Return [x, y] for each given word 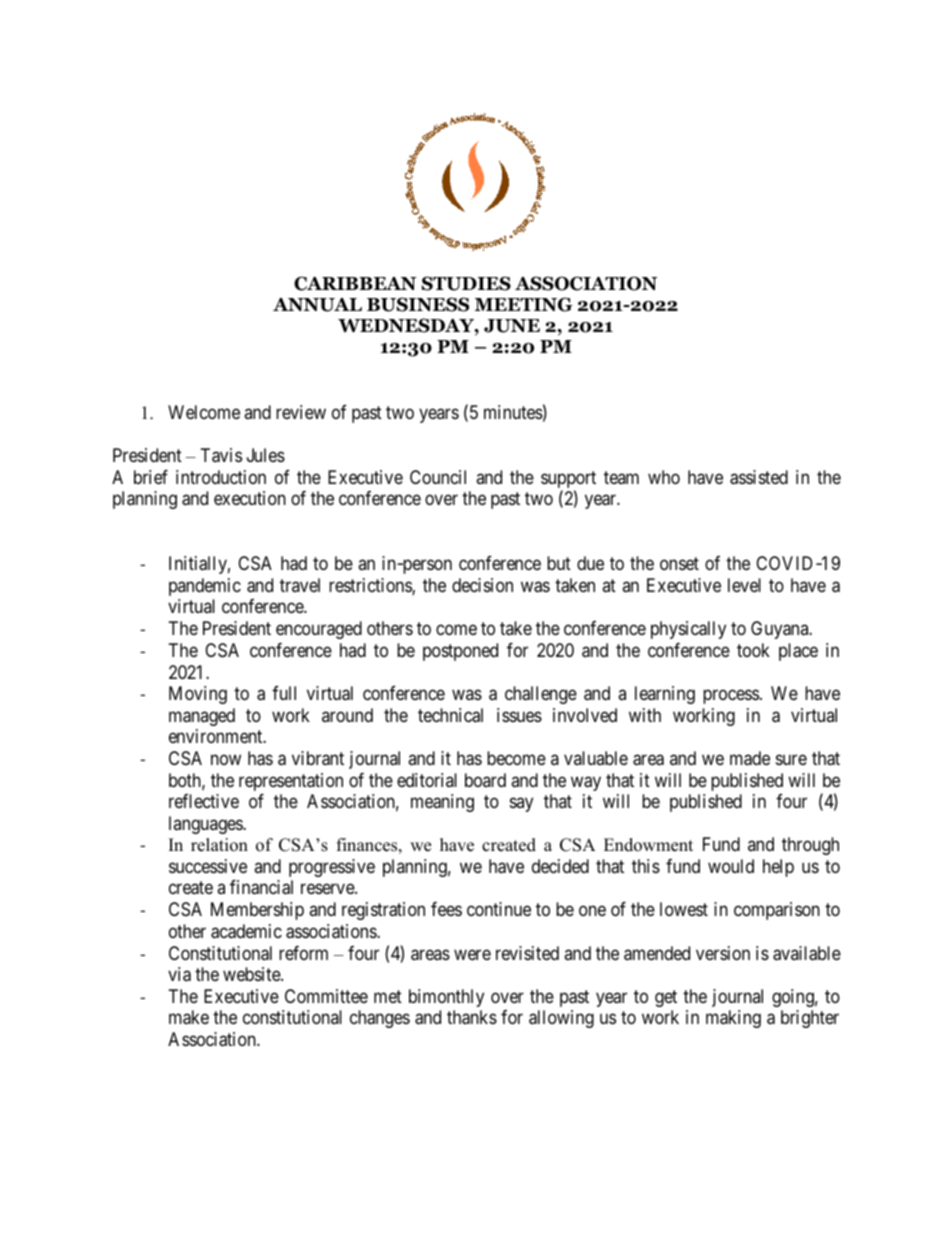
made [750, 758]
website [252, 974]
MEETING [524, 304]
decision [482, 585]
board [485, 780]
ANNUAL [317, 305]
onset [679, 564]
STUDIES [466, 283]
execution [250, 498]
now [226, 760]
